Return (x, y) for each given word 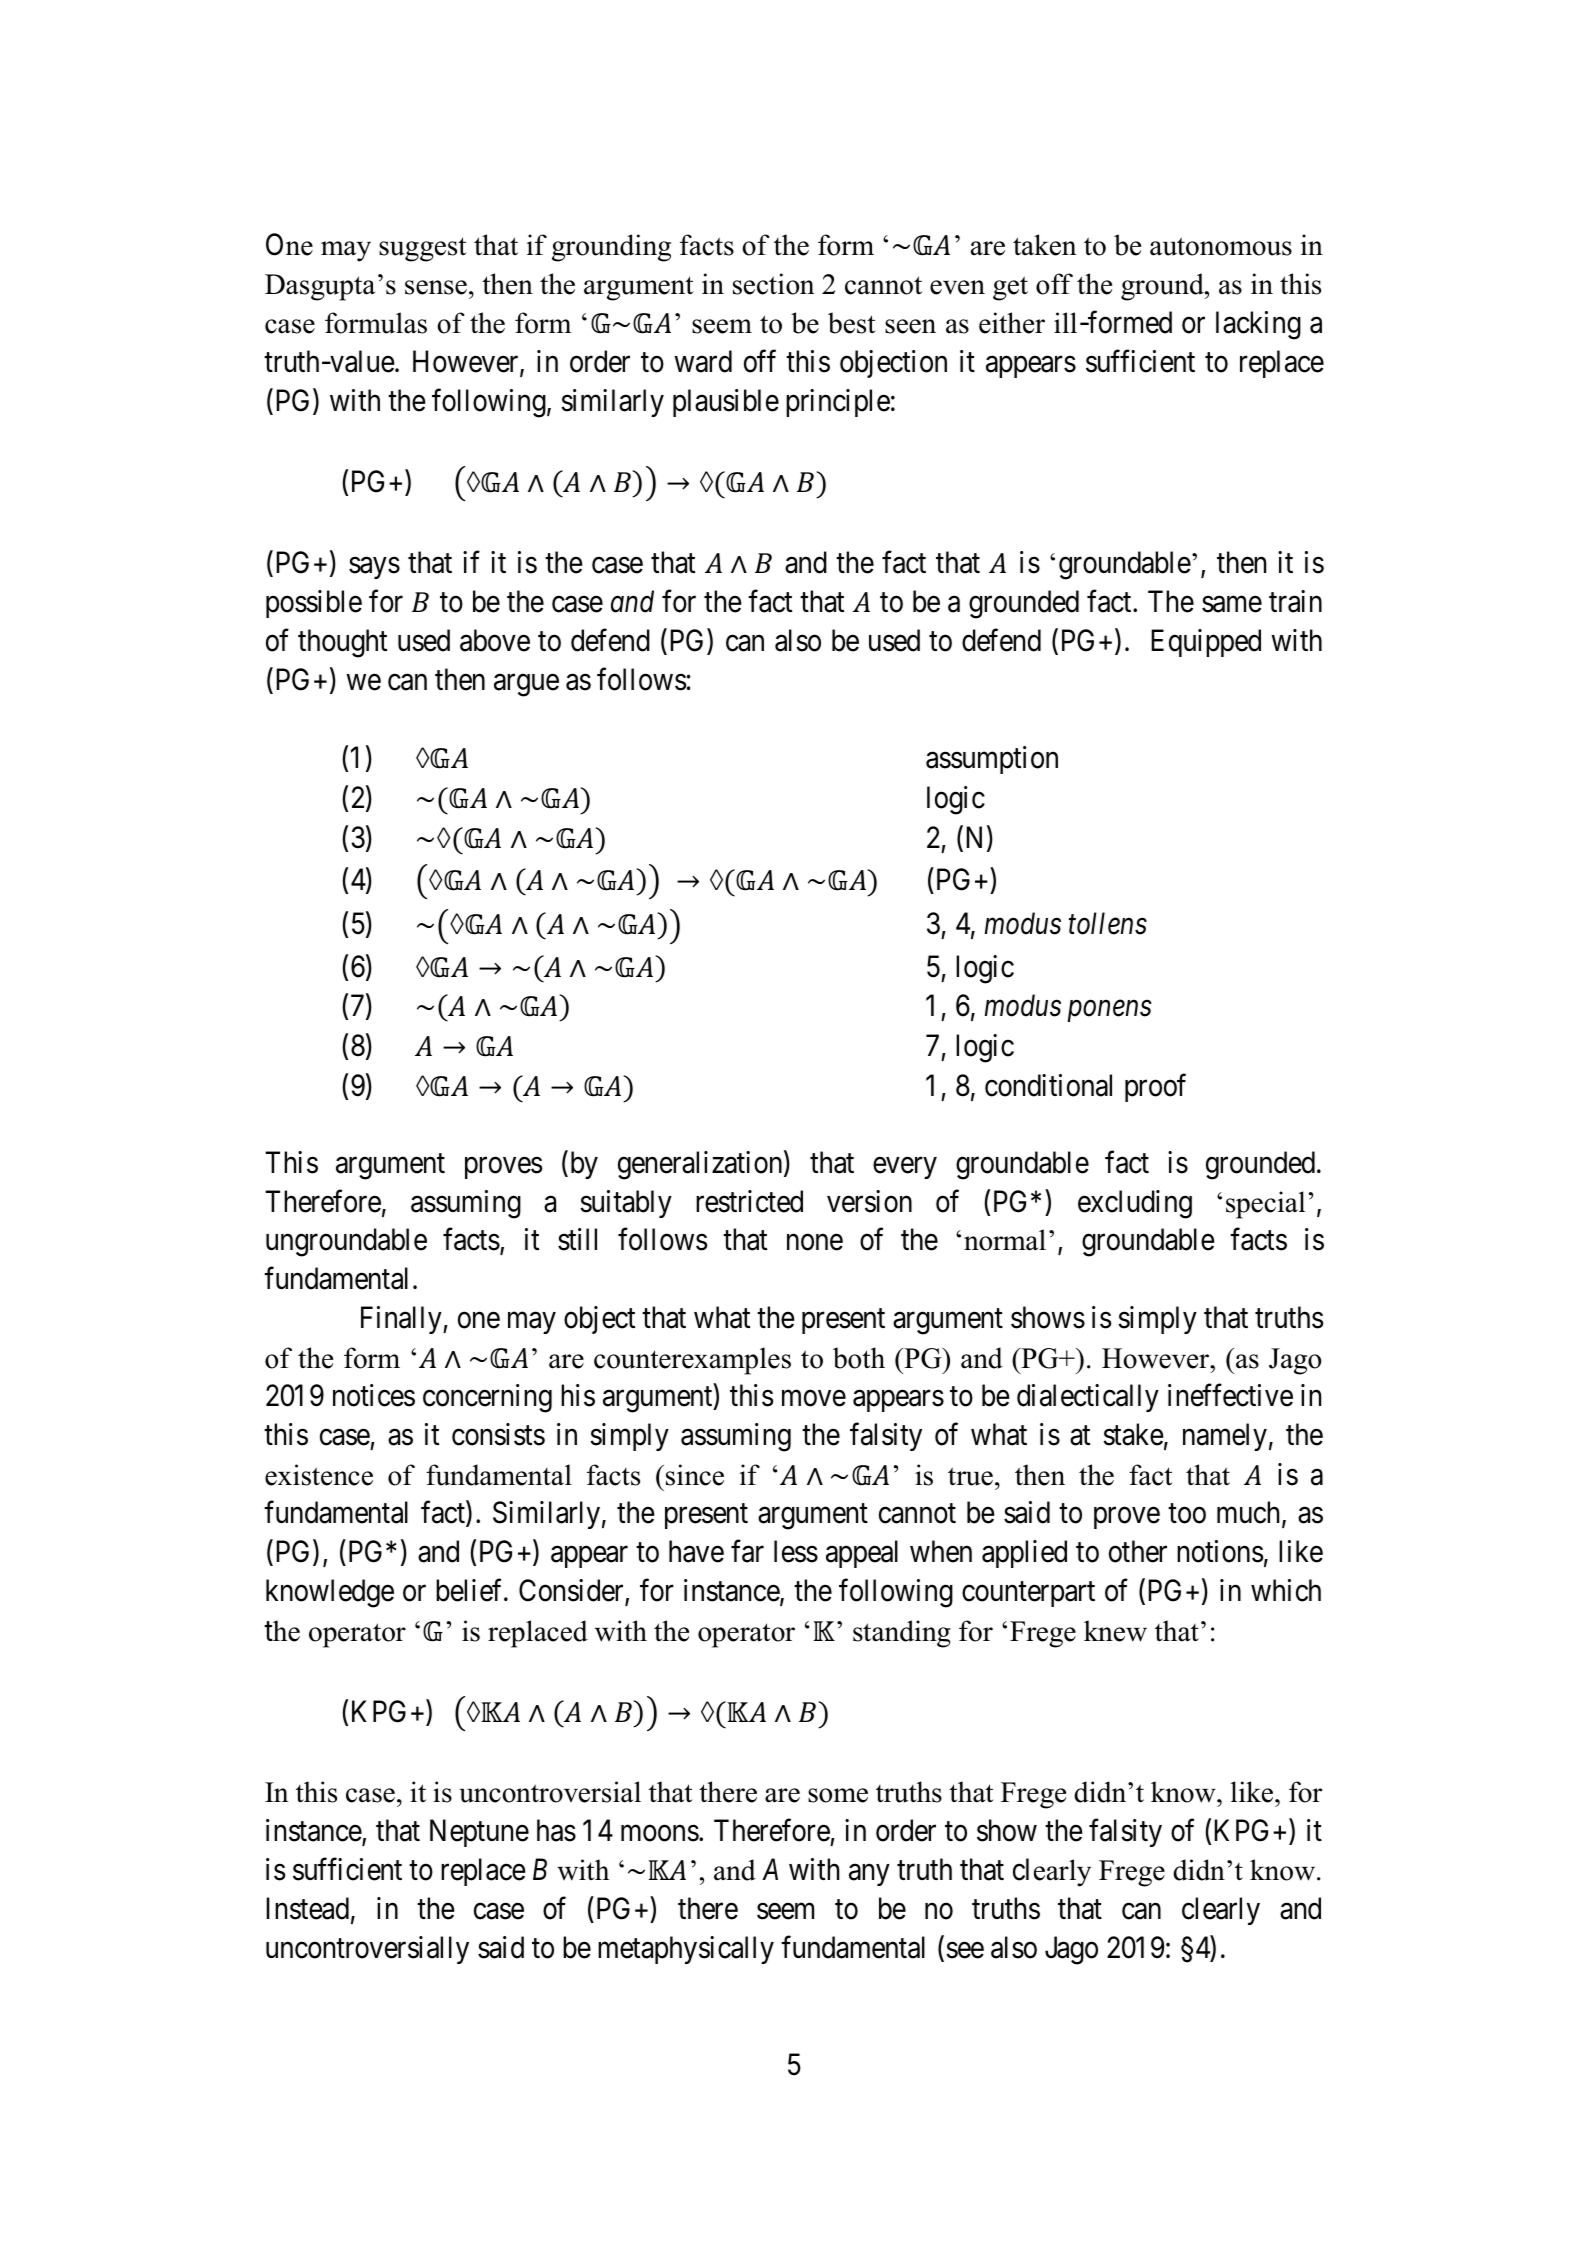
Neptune (479, 1833)
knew (1115, 1631)
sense (436, 287)
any (869, 1875)
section (773, 284)
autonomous (1221, 246)
